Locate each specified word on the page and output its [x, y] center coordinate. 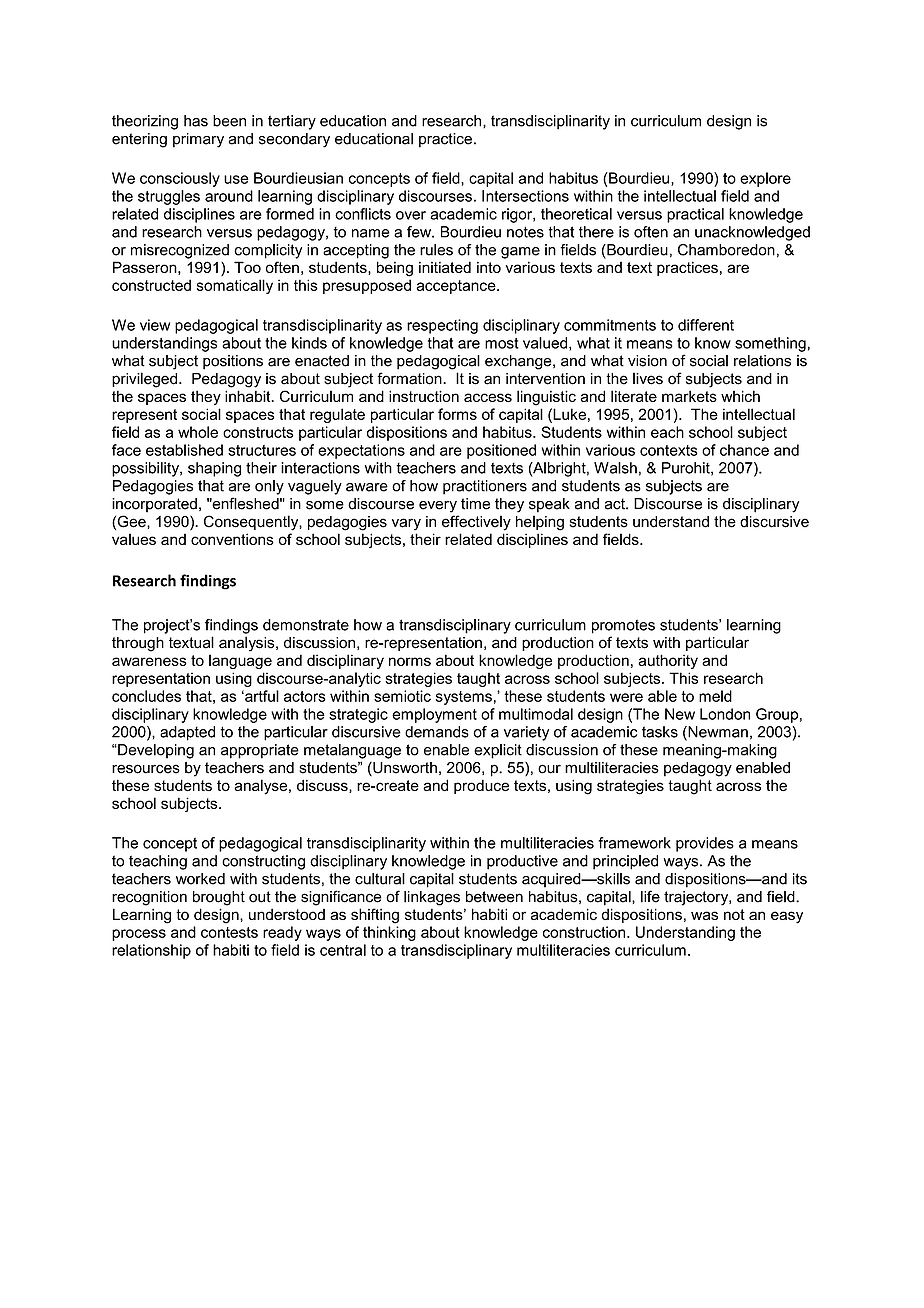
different [706, 325]
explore [765, 179]
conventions [232, 539]
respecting [442, 326]
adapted [187, 733]
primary [198, 140]
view [155, 325]
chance [744, 450]
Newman [717, 733]
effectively [476, 523]
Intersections [525, 196]
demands [437, 732]
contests [229, 932]
